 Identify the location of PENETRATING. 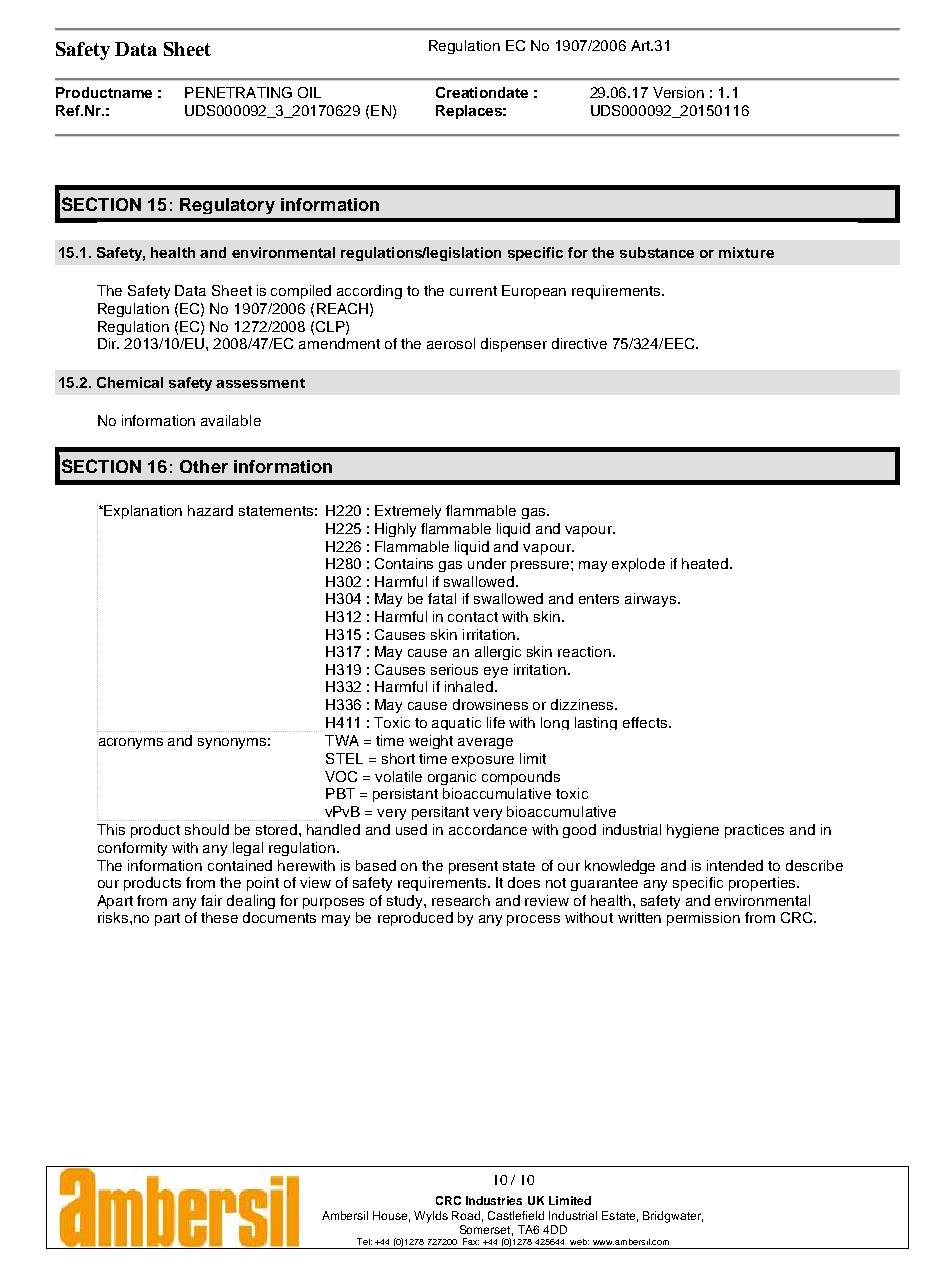
(238, 92).
